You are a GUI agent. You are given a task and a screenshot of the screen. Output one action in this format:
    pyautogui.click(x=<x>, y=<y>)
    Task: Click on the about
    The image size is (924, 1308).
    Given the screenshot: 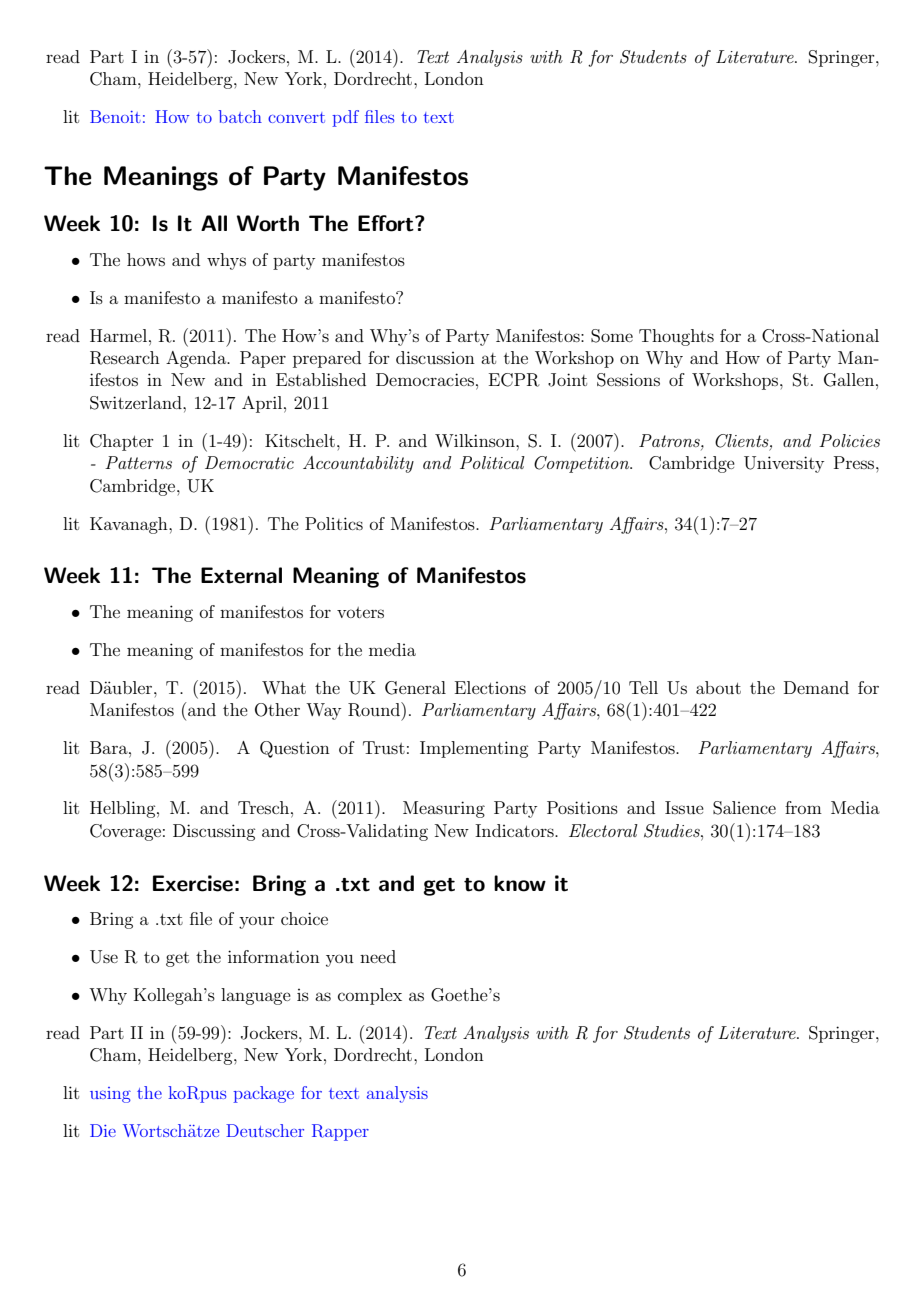 What is the action you would take?
    pyautogui.click(x=718, y=687)
